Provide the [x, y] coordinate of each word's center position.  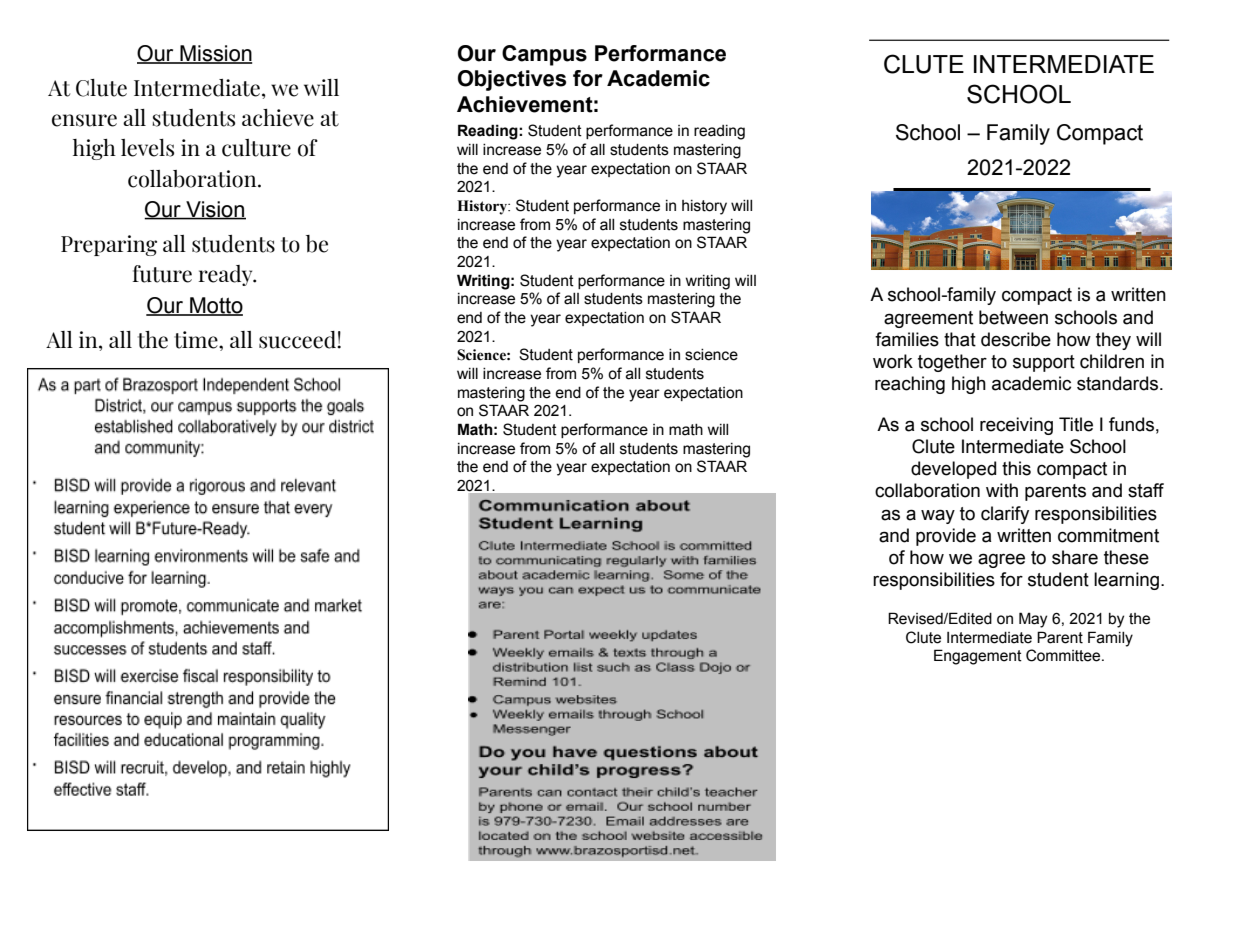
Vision [215, 210]
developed [953, 470]
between [1013, 317]
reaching [910, 385]
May [1033, 620]
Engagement [978, 657]
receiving [1016, 426]
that [960, 339]
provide [946, 537]
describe [1016, 339]
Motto [215, 306]
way [938, 516]
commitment [1108, 535]
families [907, 339]
